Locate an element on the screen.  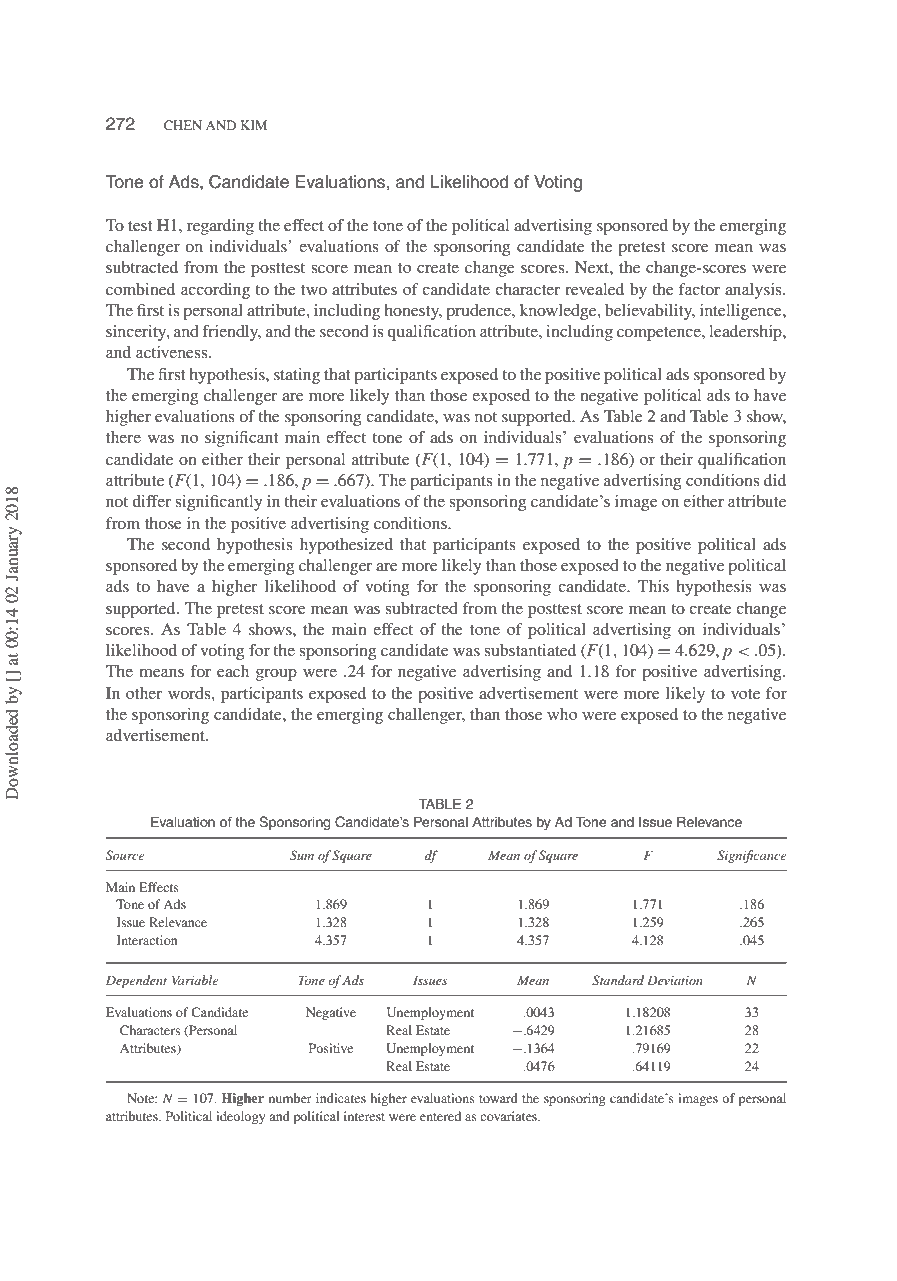
factor is located at coordinates (699, 289).
